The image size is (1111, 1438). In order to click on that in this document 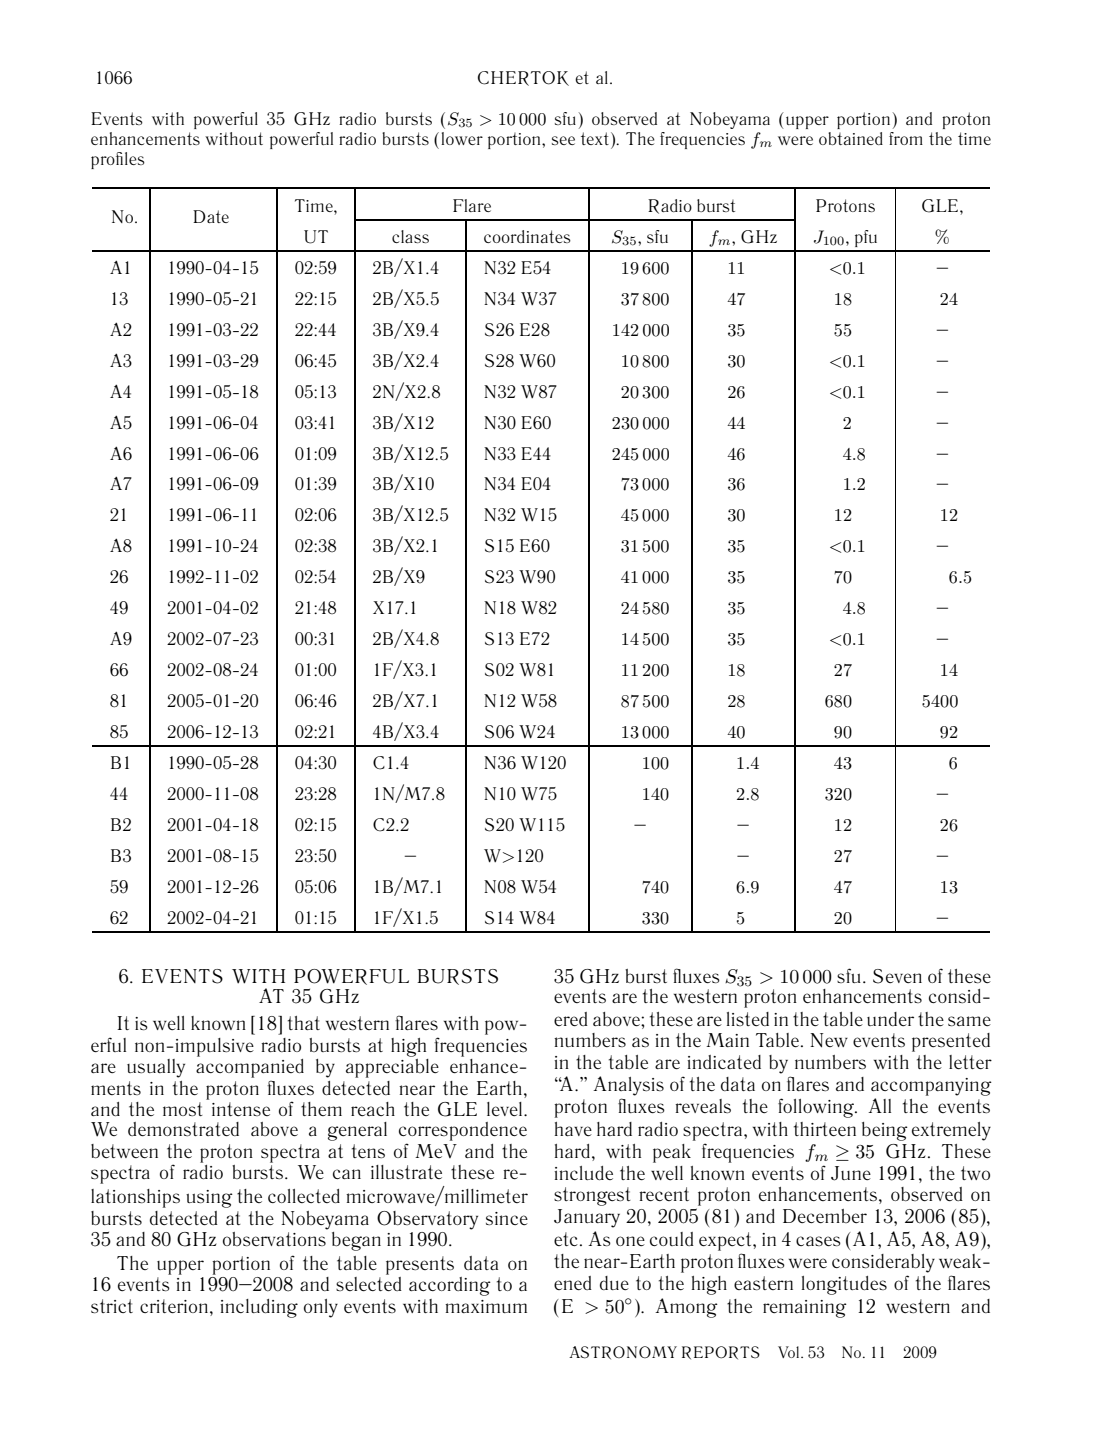, I will do `click(304, 1023)`.
